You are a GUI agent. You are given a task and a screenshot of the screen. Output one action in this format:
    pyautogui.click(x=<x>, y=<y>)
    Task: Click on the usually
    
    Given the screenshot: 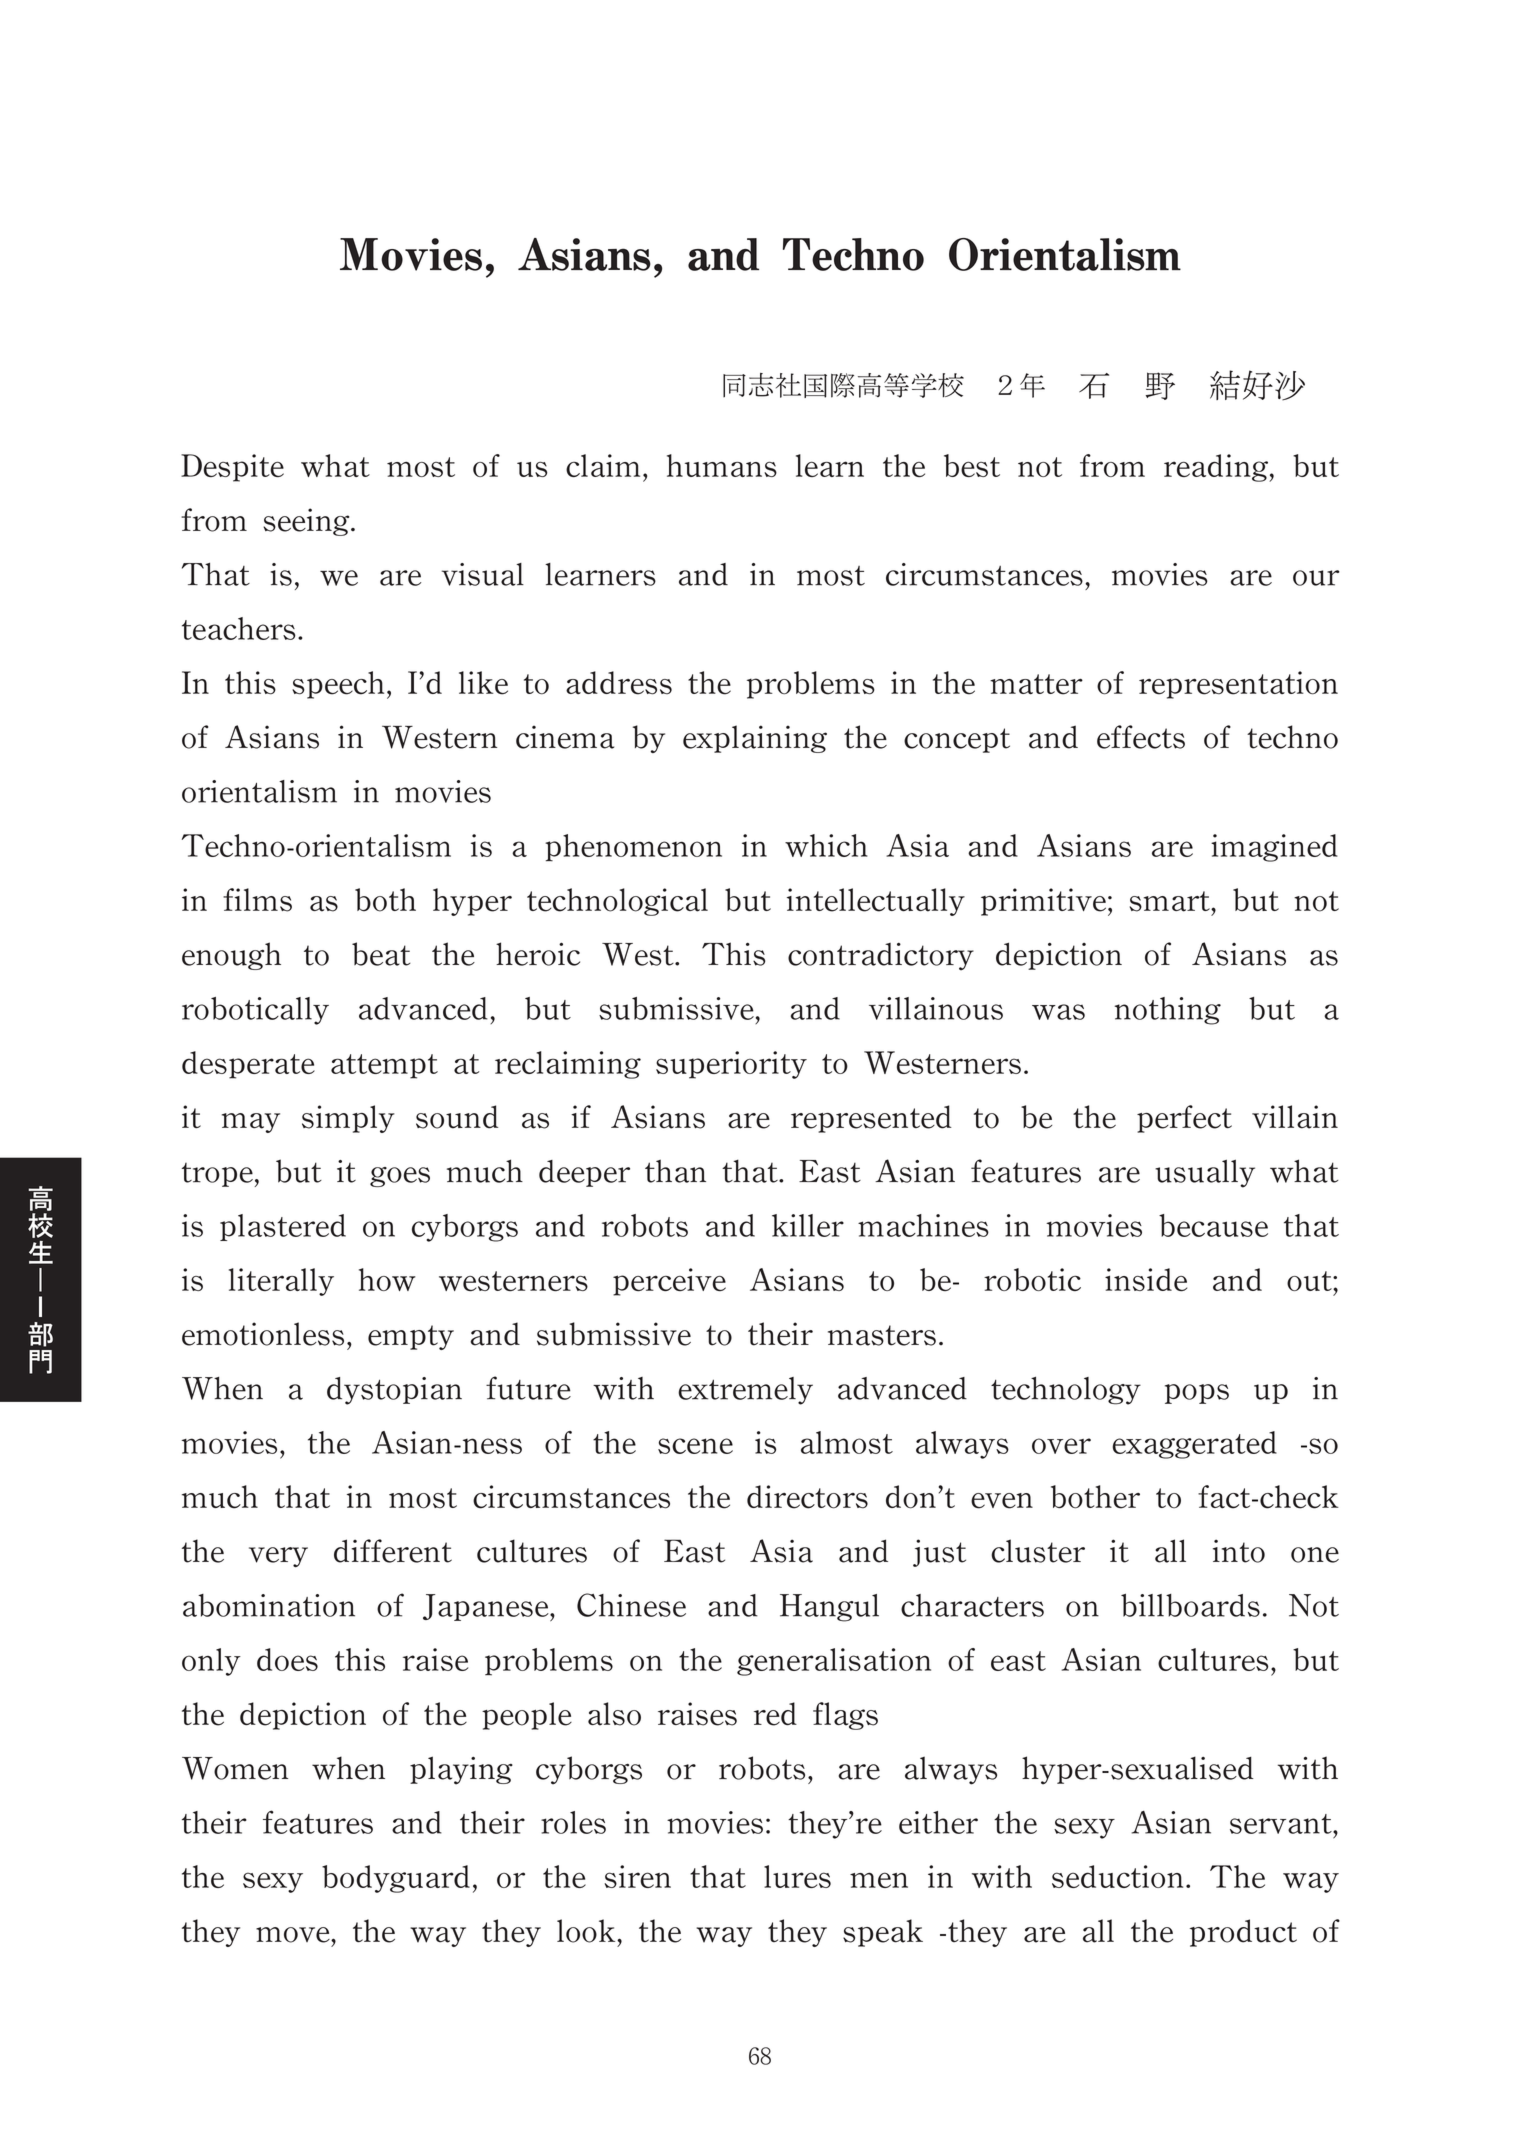 What is the action you would take?
    pyautogui.click(x=1205, y=1173)
